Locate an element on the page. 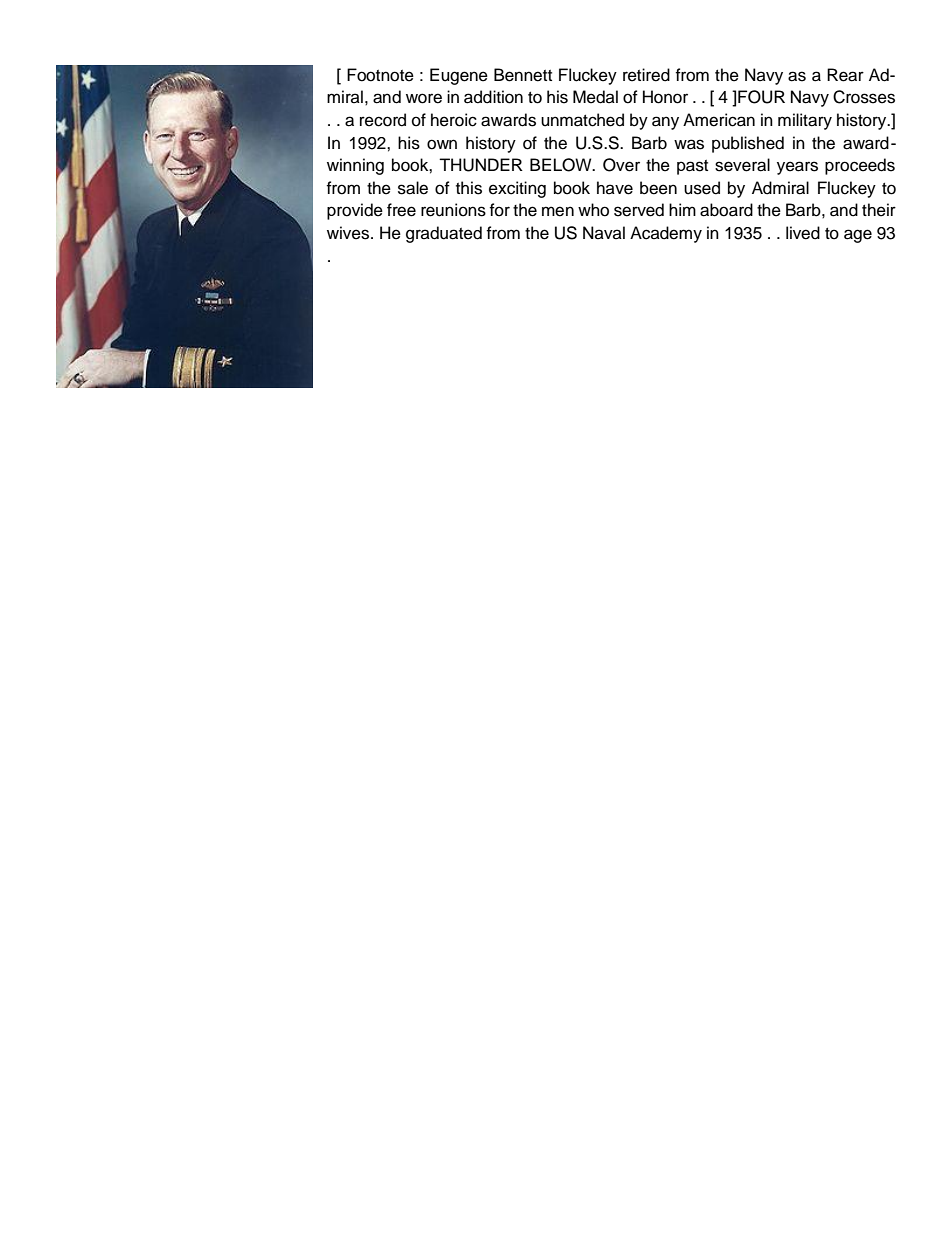 The image size is (952, 1233). sale is located at coordinates (413, 188).
